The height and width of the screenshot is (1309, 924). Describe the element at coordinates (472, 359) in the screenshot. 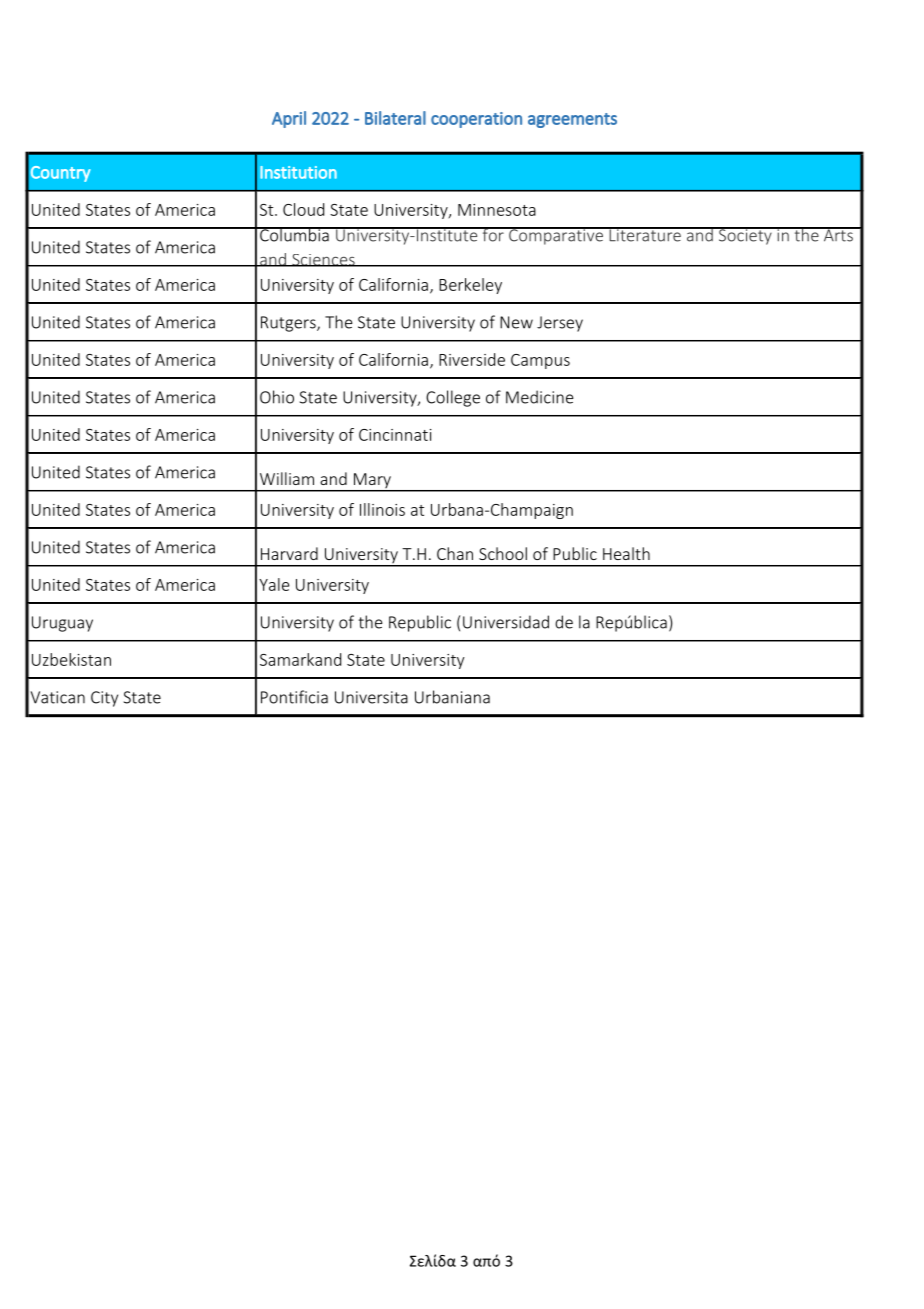

I see `Riverside` at that location.
